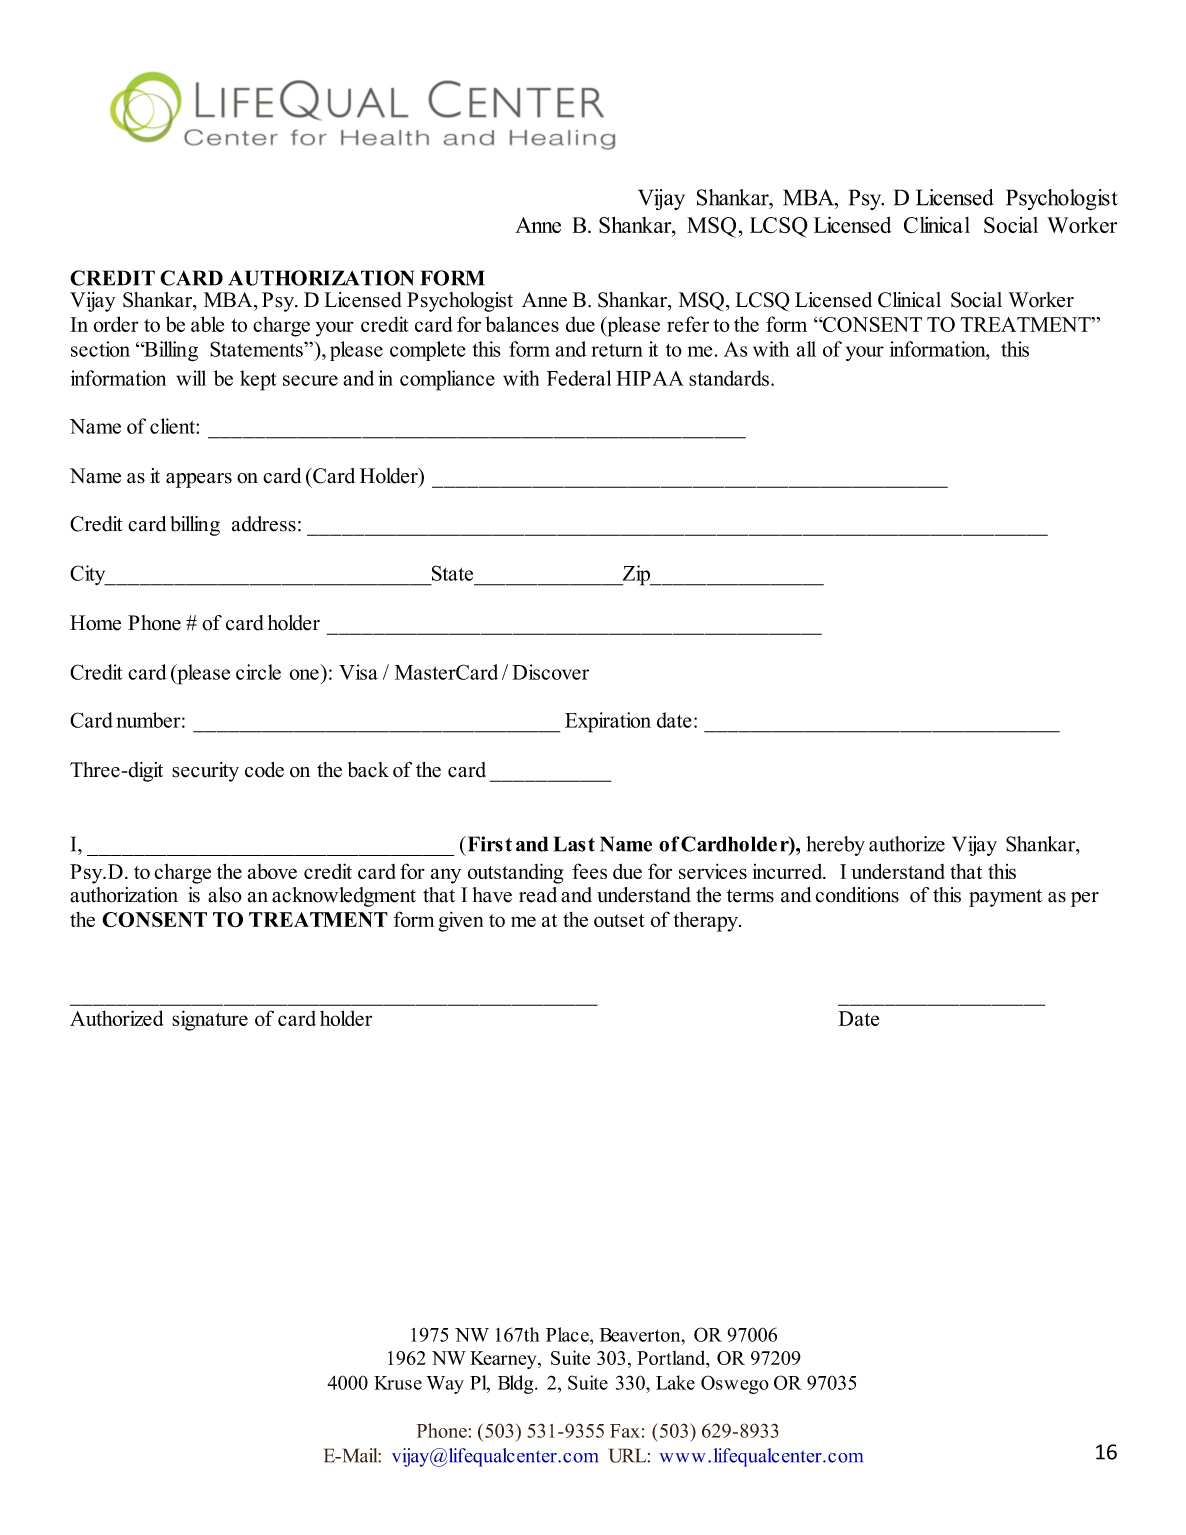 This screenshot has width=1186, height=1535. What do you see at coordinates (625, 1431) in the screenshot?
I see `Fax` at bounding box center [625, 1431].
